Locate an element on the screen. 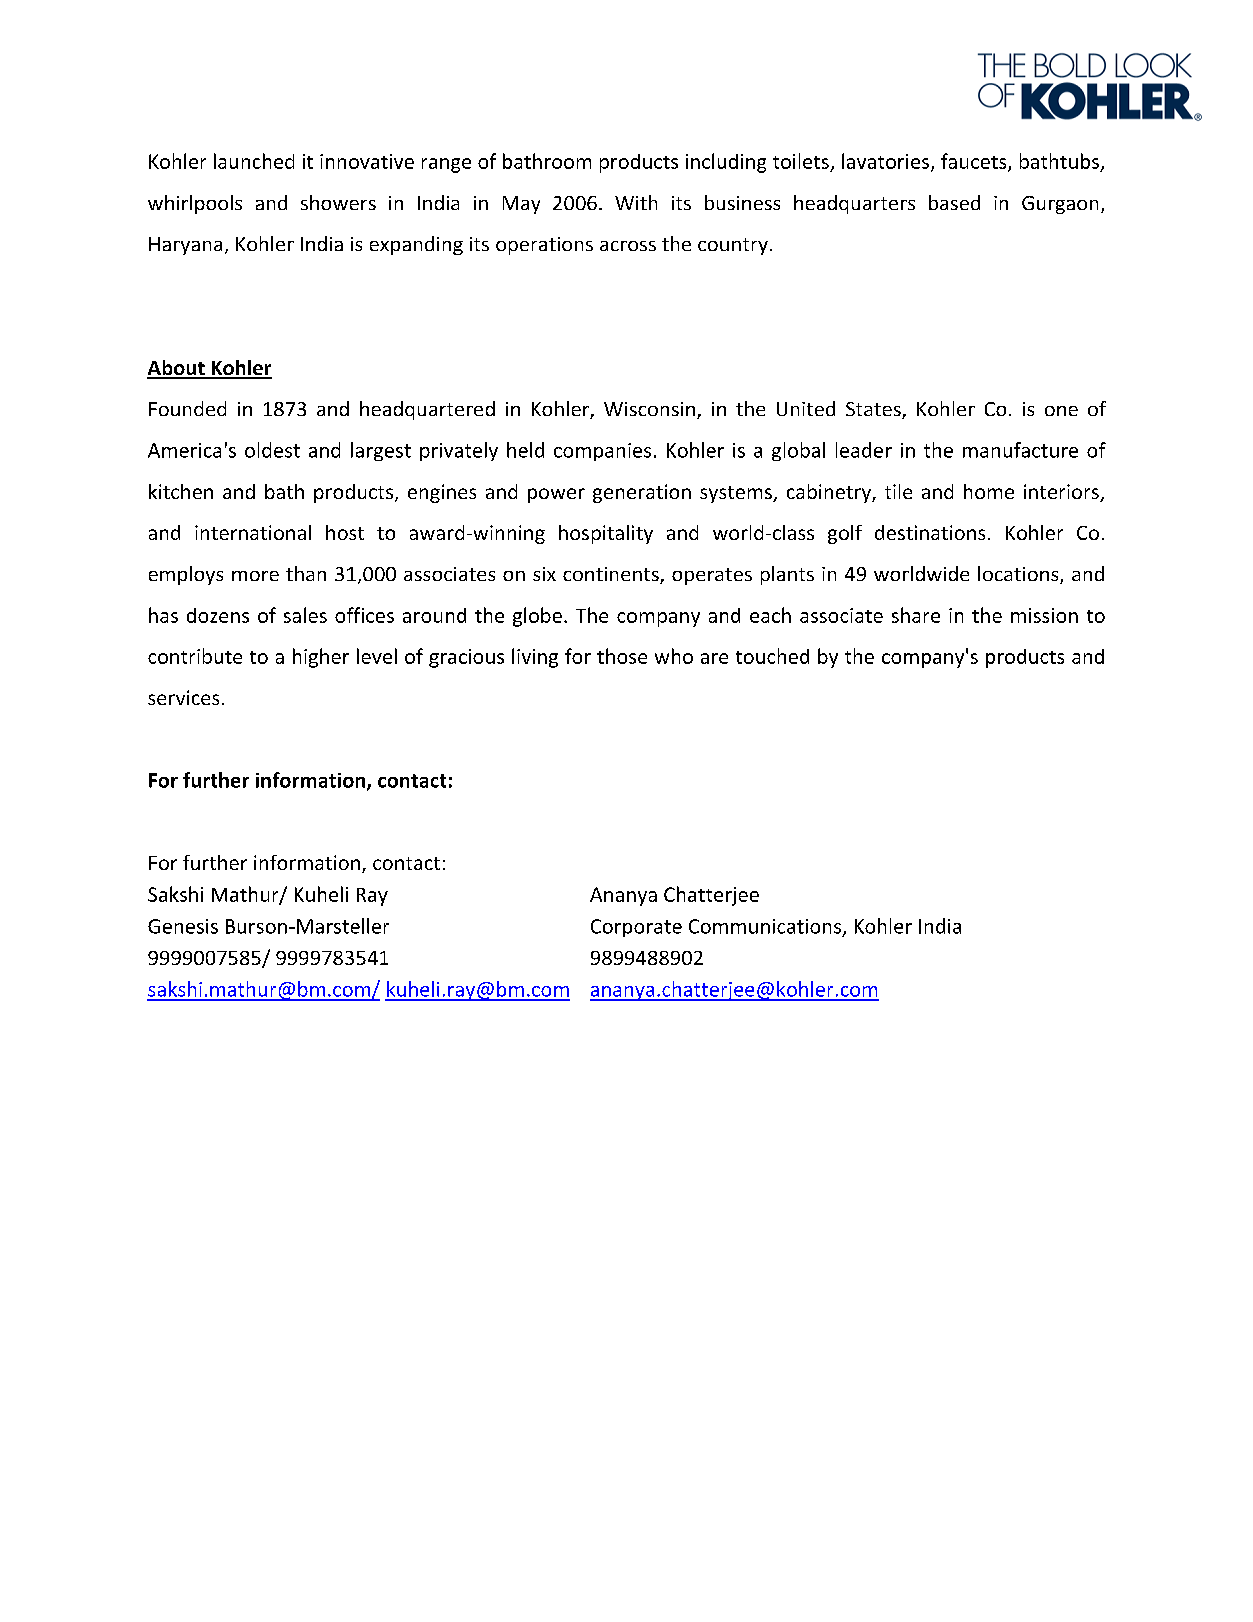  oldest is located at coordinates (272, 450).
